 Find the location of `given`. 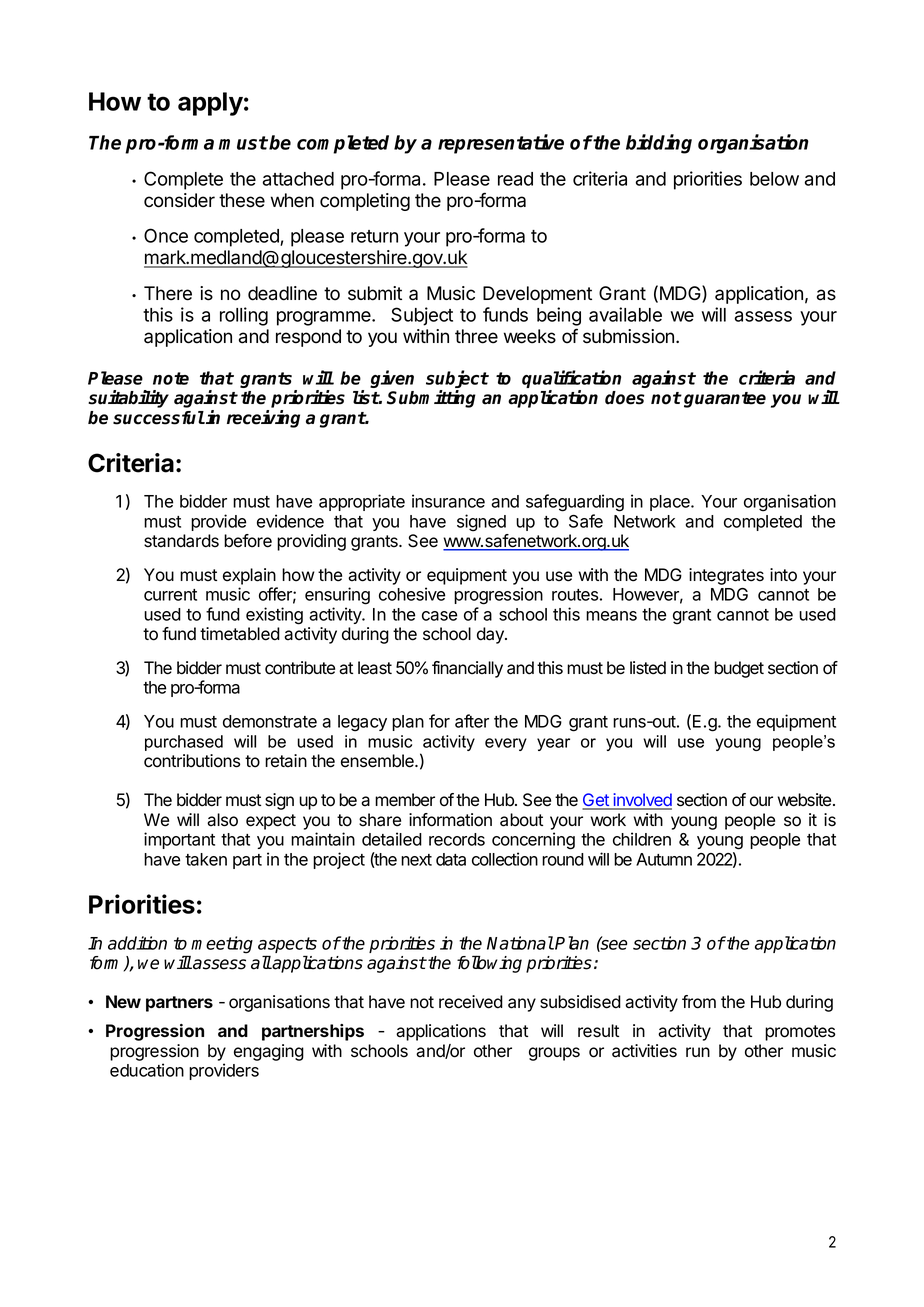

given is located at coordinates (392, 379).
